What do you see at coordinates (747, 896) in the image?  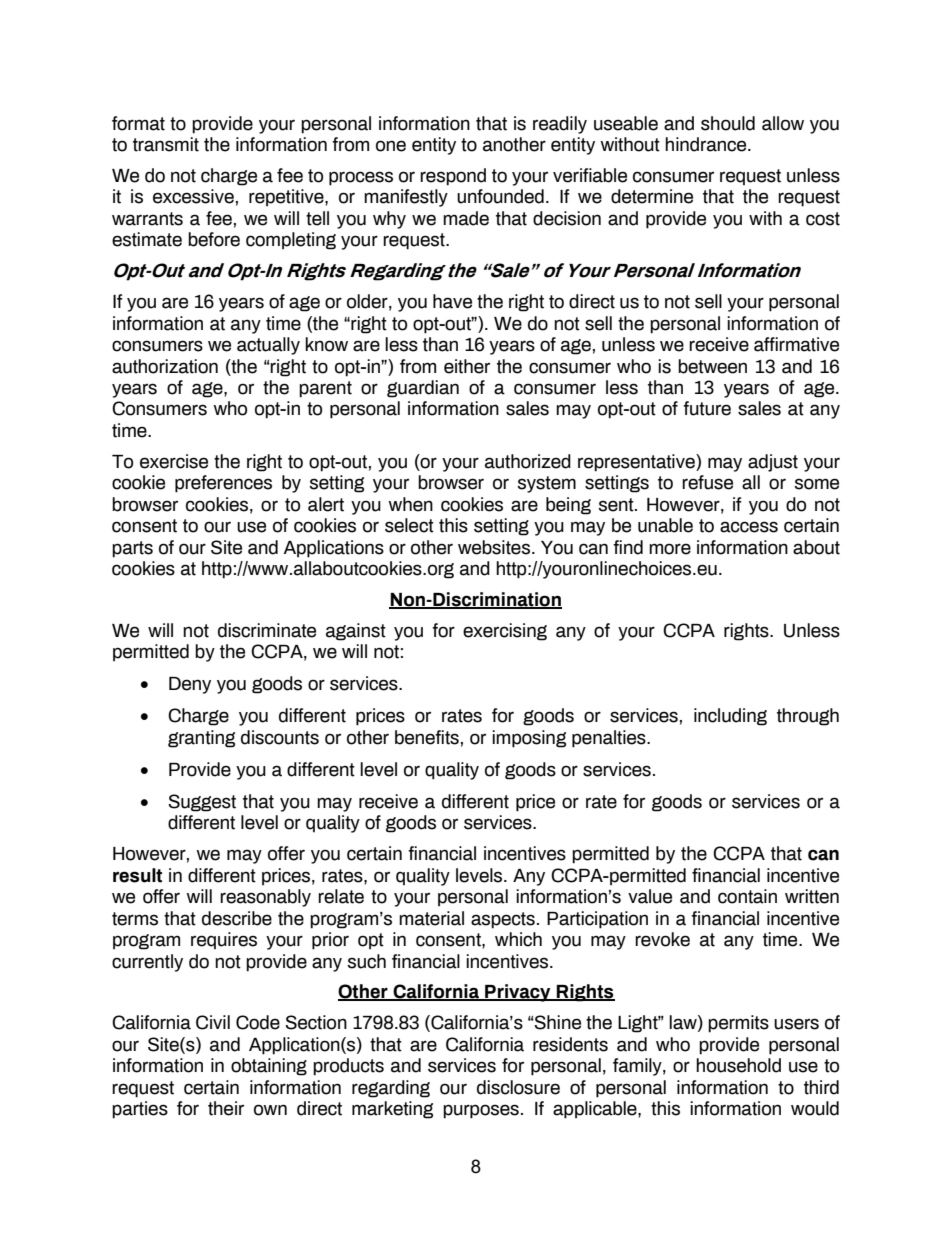 I see `contain` at bounding box center [747, 896].
